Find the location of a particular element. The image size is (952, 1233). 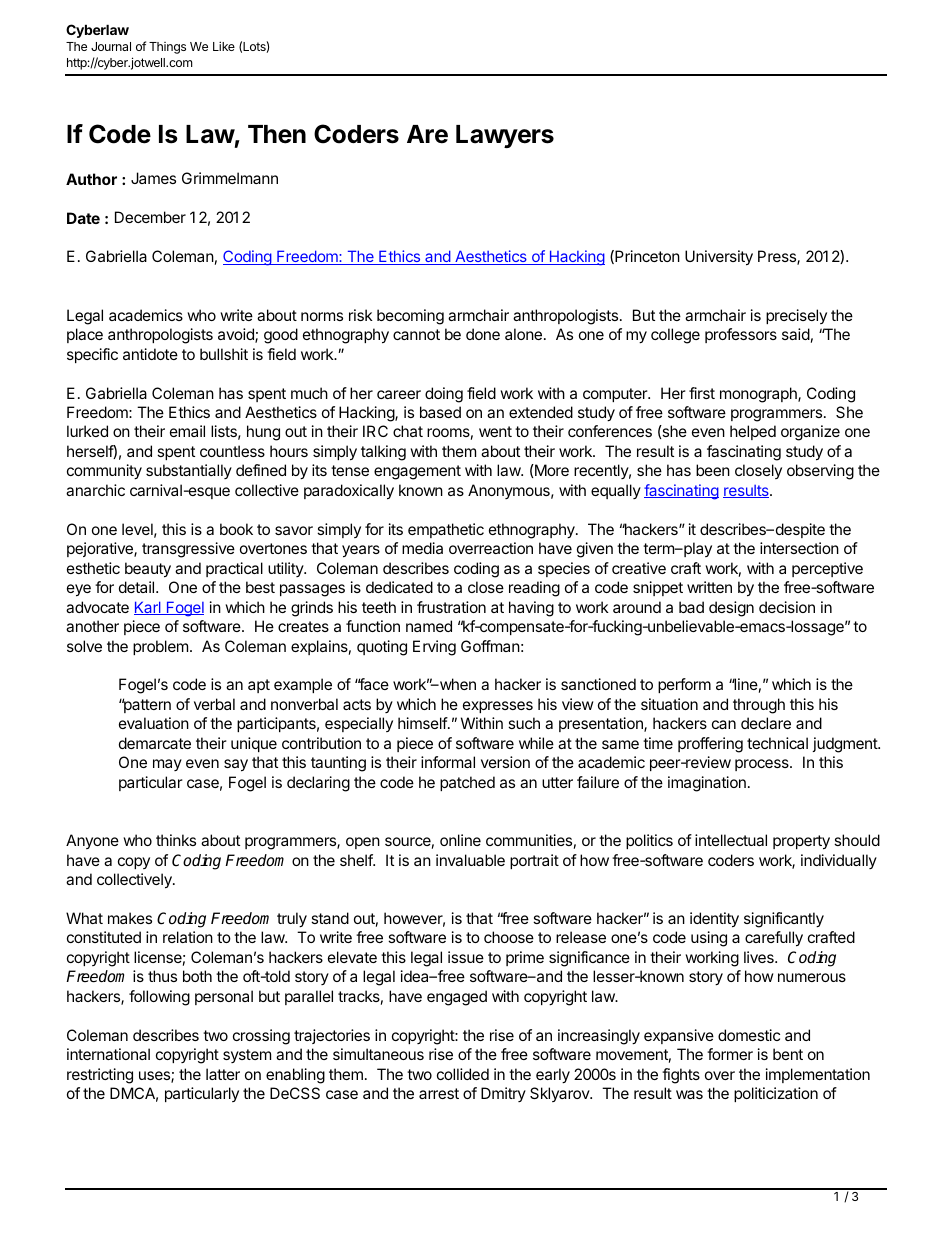

demarcate is located at coordinates (155, 743).
